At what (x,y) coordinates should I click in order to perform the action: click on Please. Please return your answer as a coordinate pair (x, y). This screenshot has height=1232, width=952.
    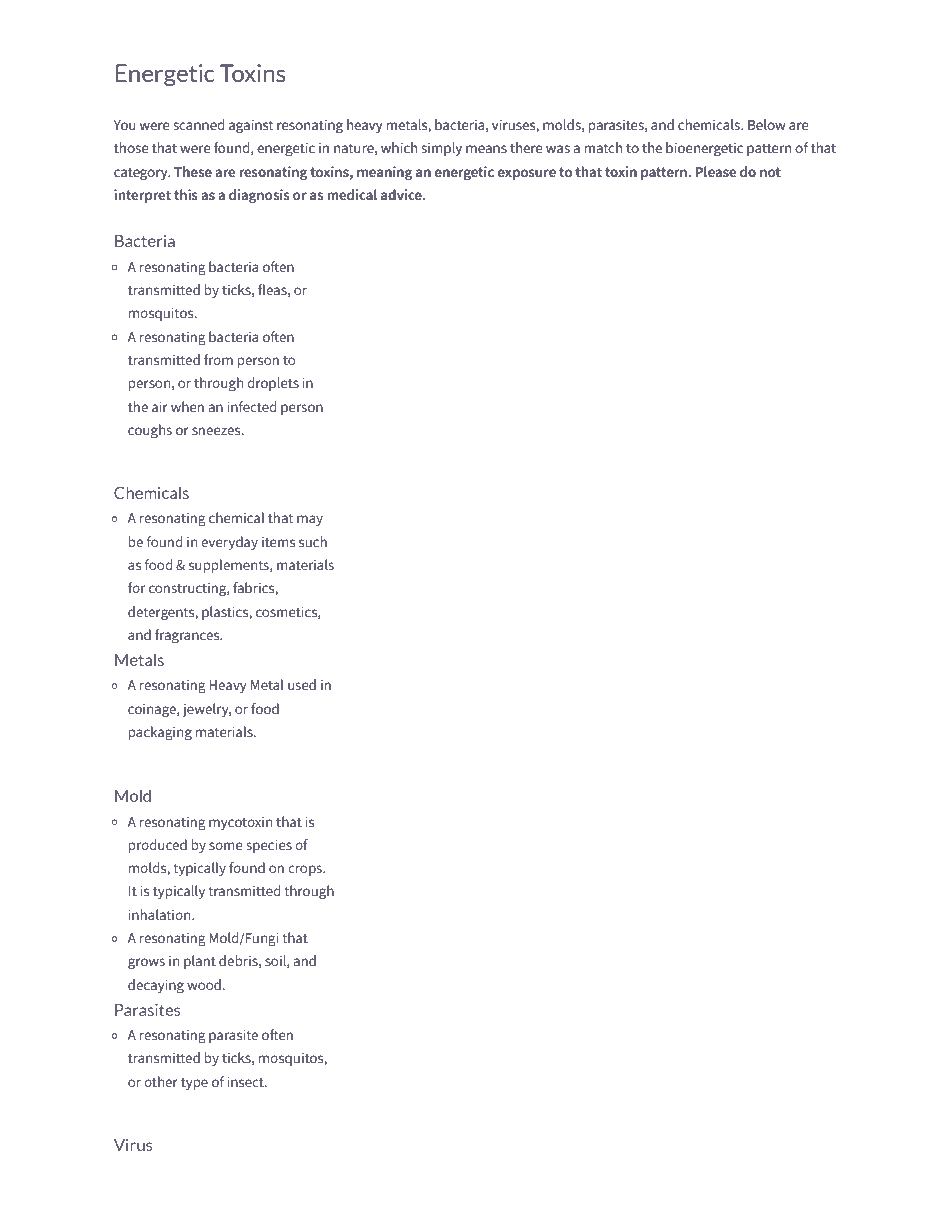
    Looking at the image, I should click on (716, 172).
